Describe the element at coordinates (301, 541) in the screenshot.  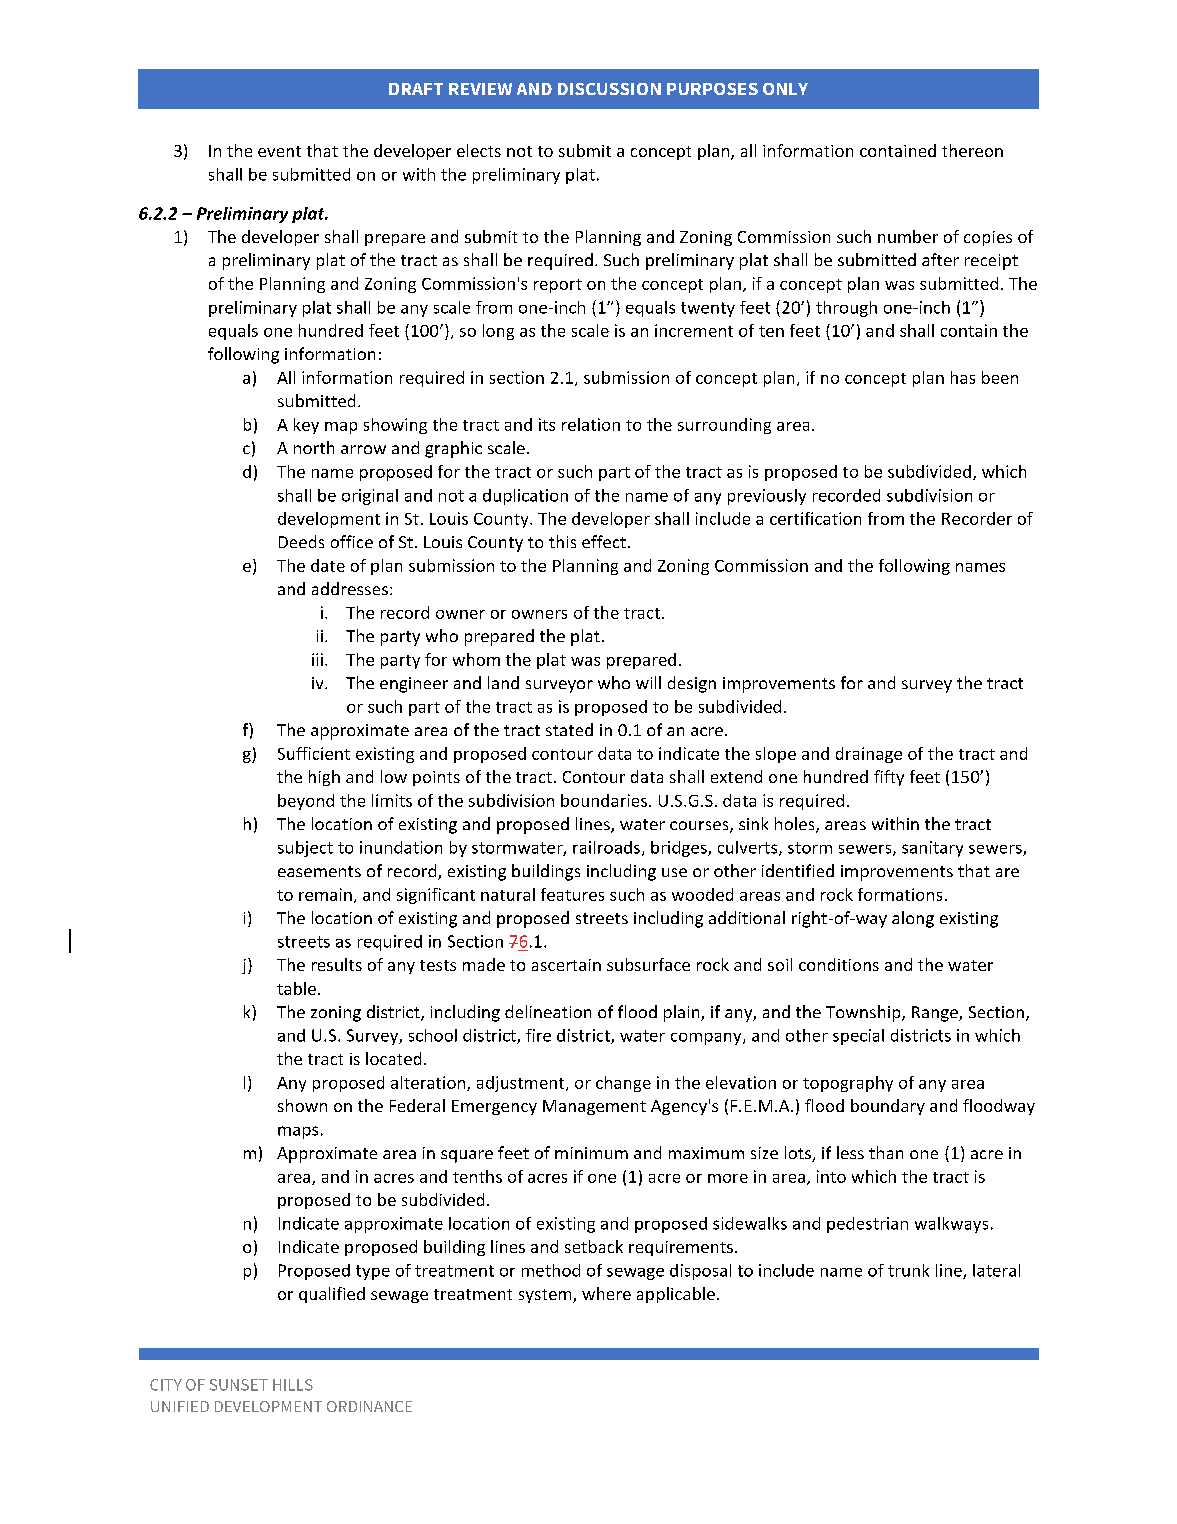
I see `Deeds` at that location.
